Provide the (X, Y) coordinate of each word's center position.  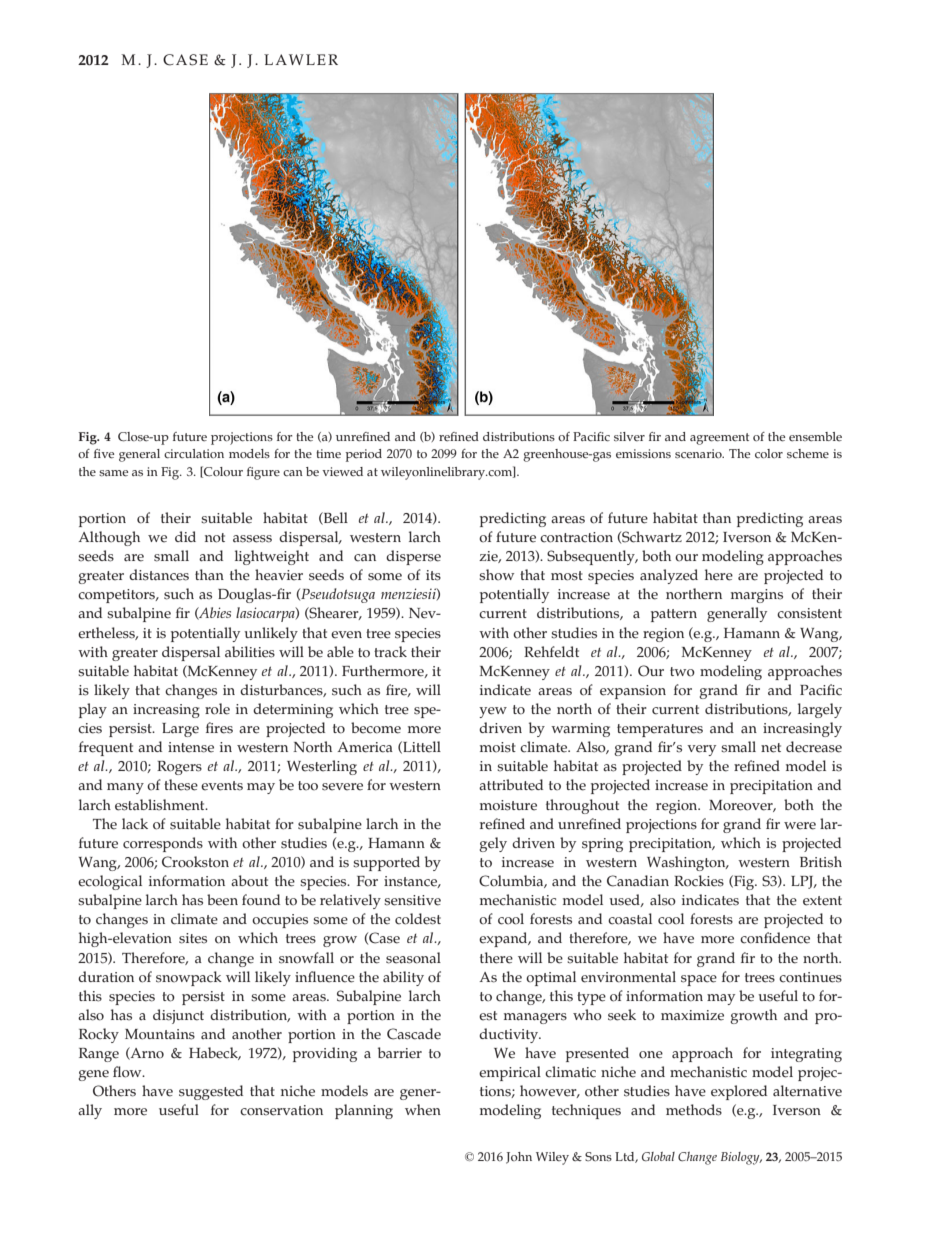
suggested (211, 1092)
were (800, 826)
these (181, 785)
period (363, 455)
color (769, 454)
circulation (194, 454)
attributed (511, 785)
